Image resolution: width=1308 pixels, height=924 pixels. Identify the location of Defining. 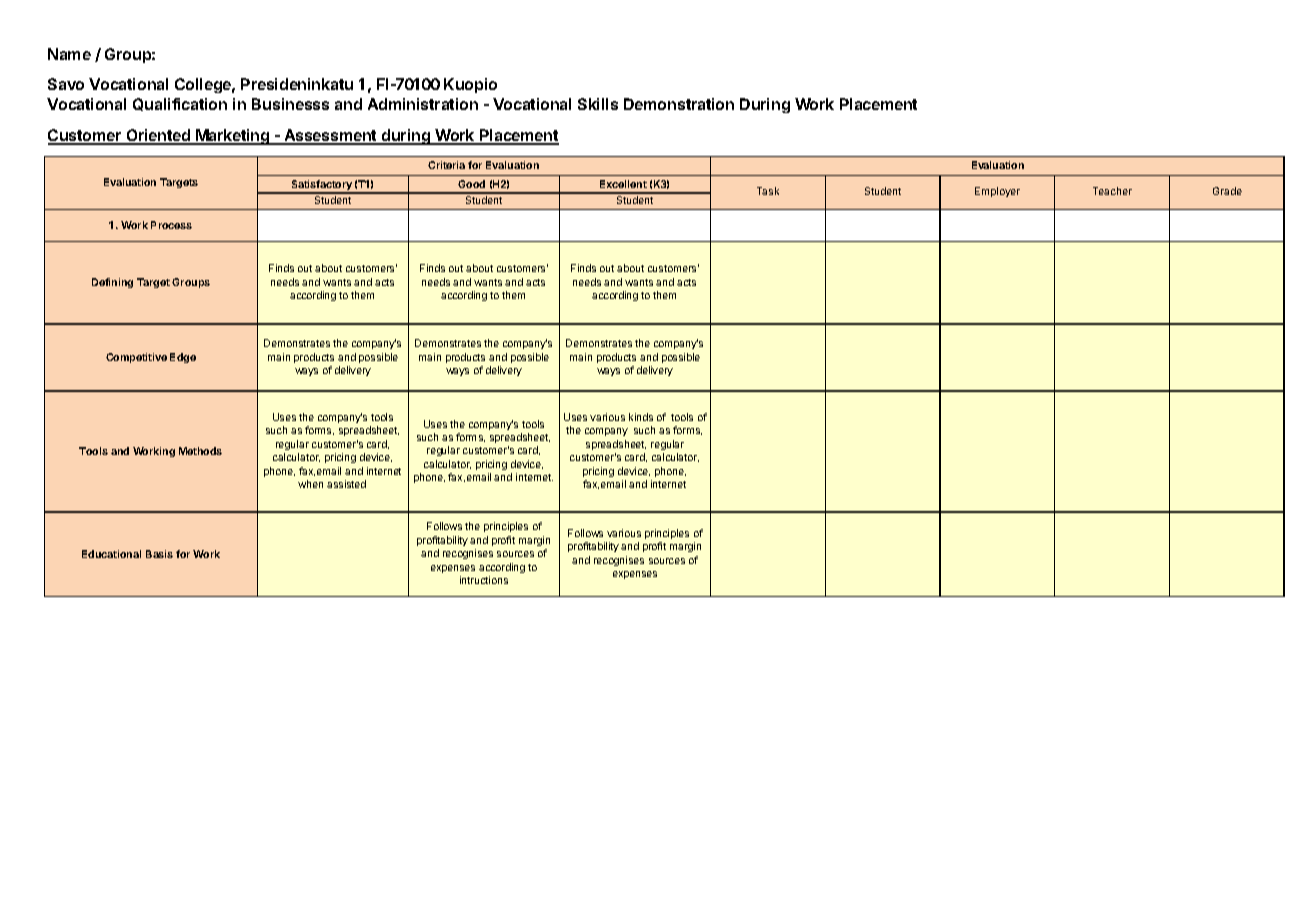
(112, 283).
